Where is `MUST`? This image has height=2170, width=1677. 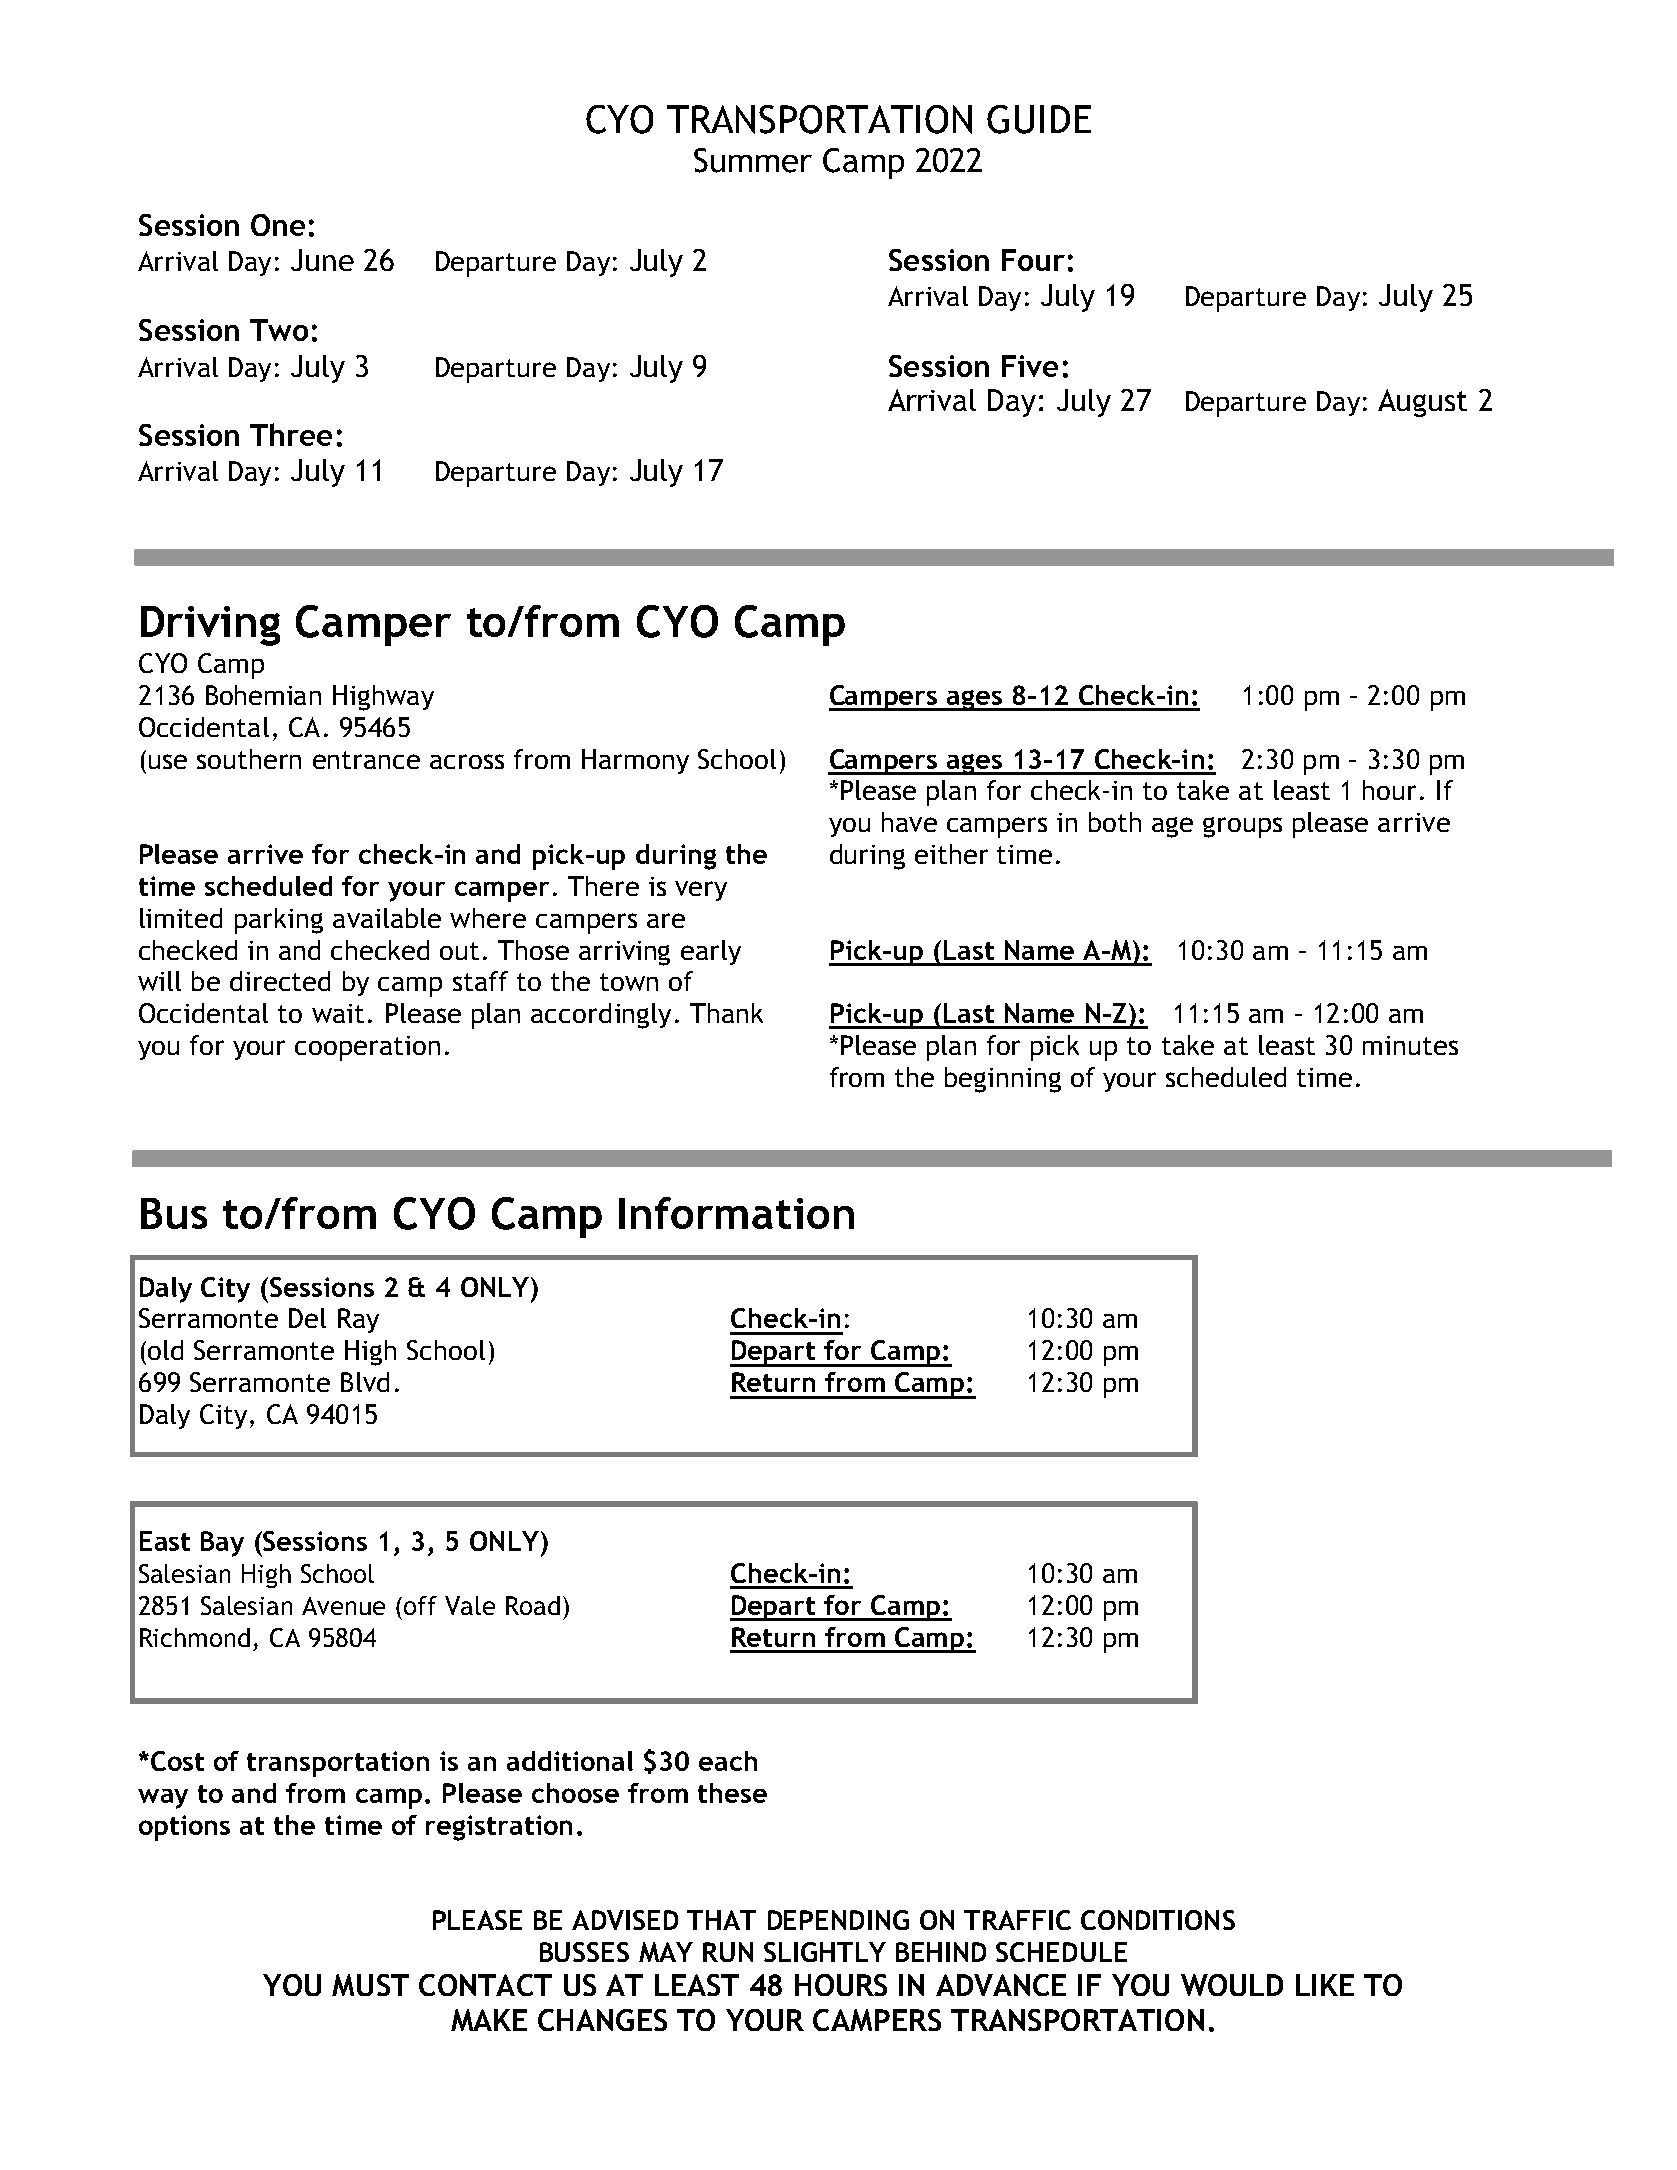 MUST is located at coordinates (370, 1985).
